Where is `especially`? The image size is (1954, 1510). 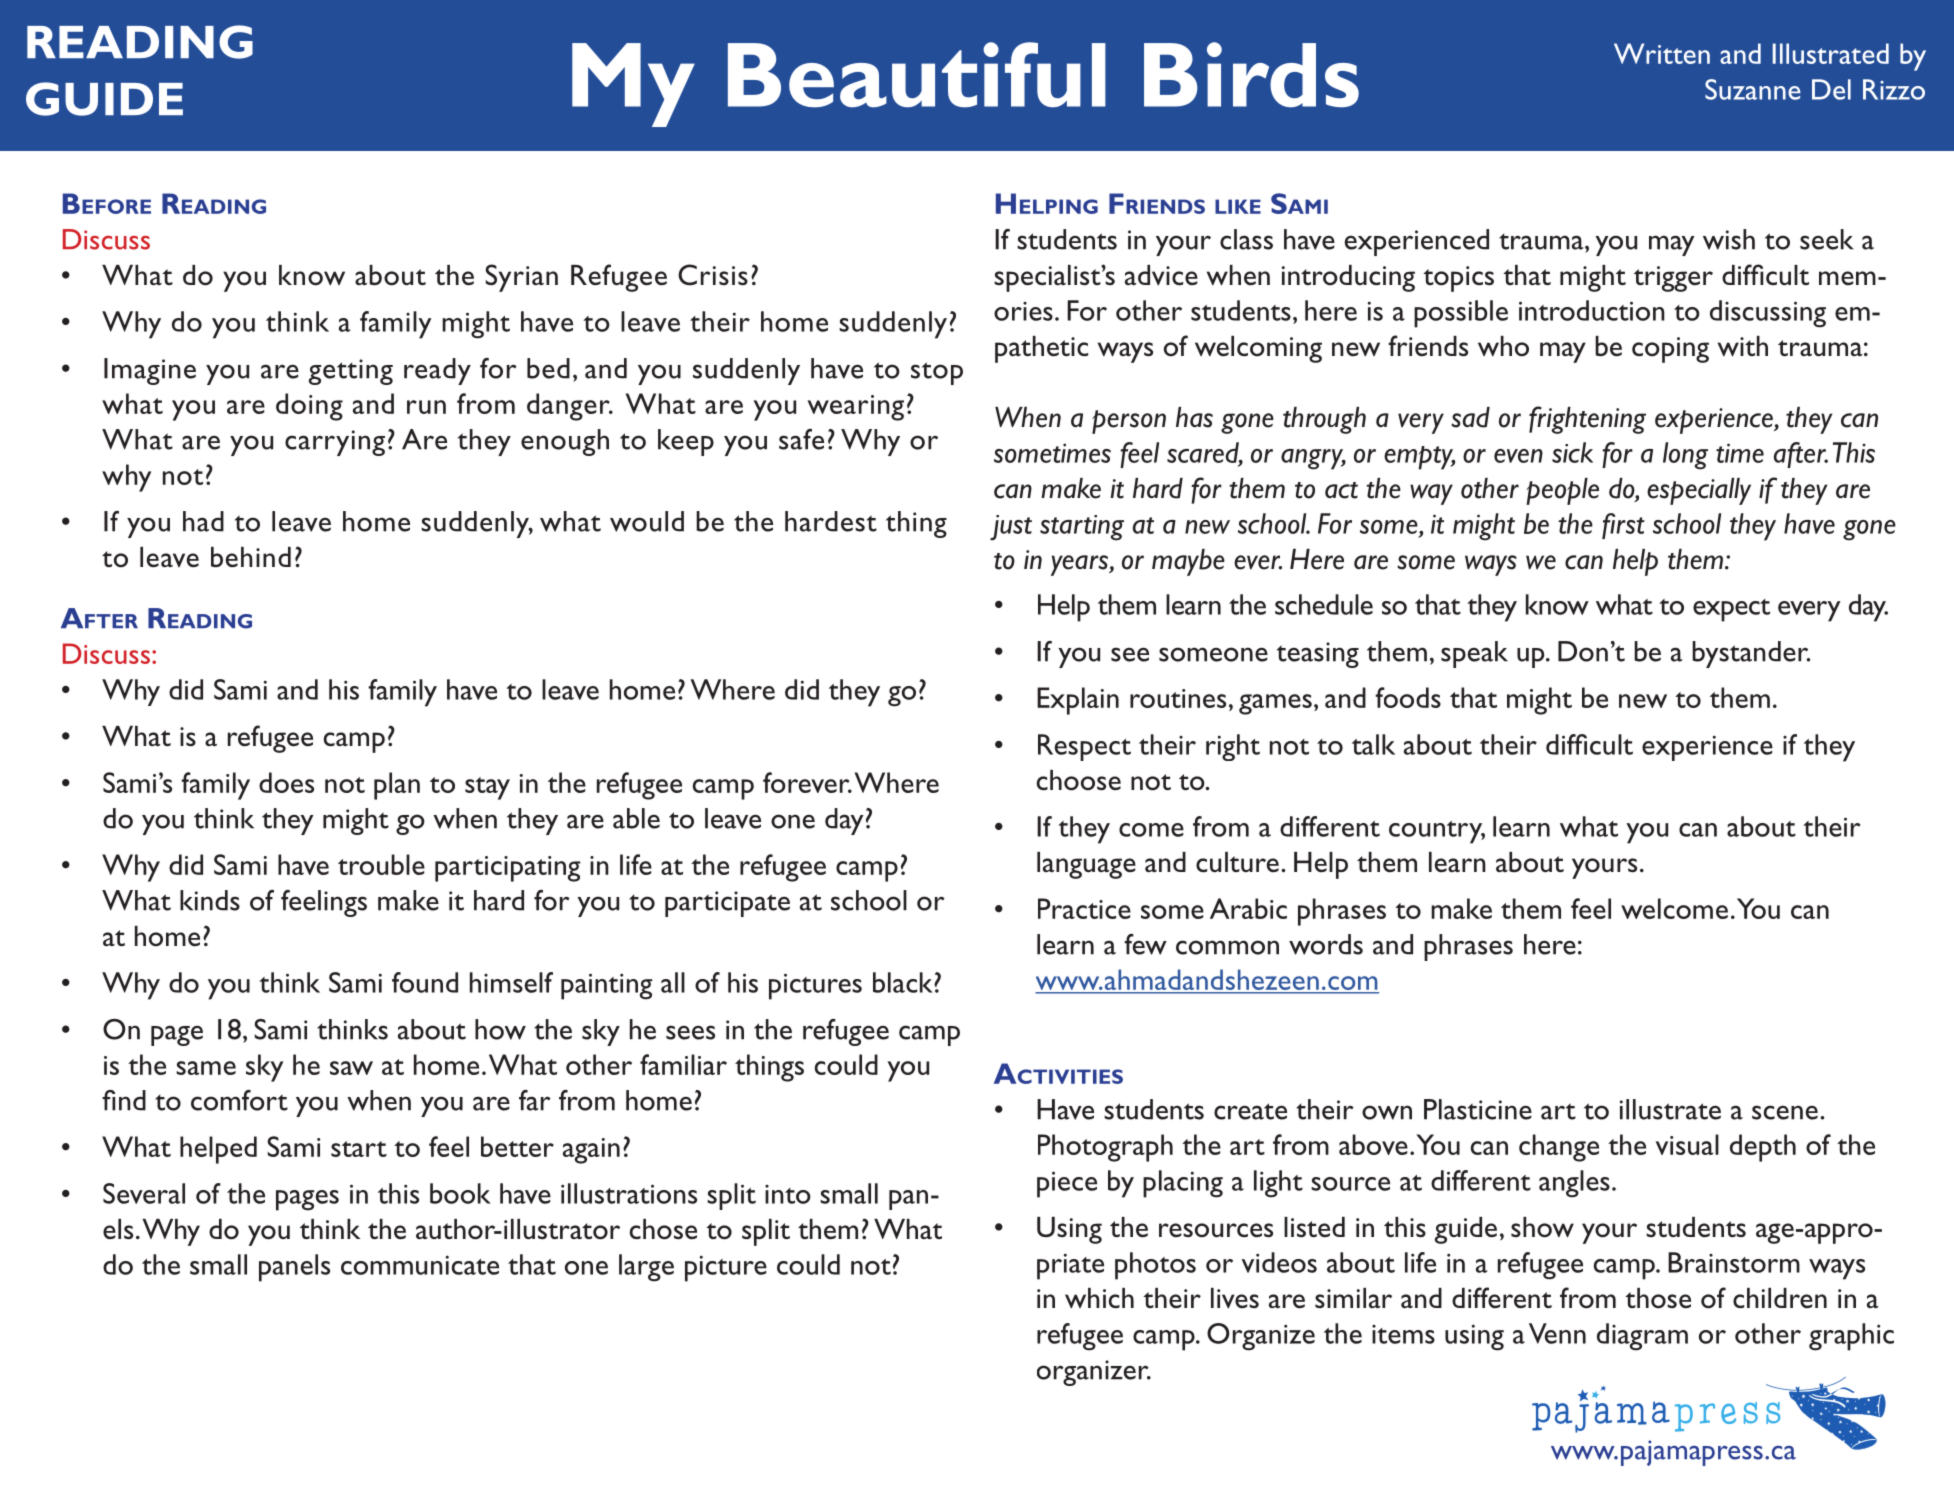 especially is located at coordinates (1699, 491).
